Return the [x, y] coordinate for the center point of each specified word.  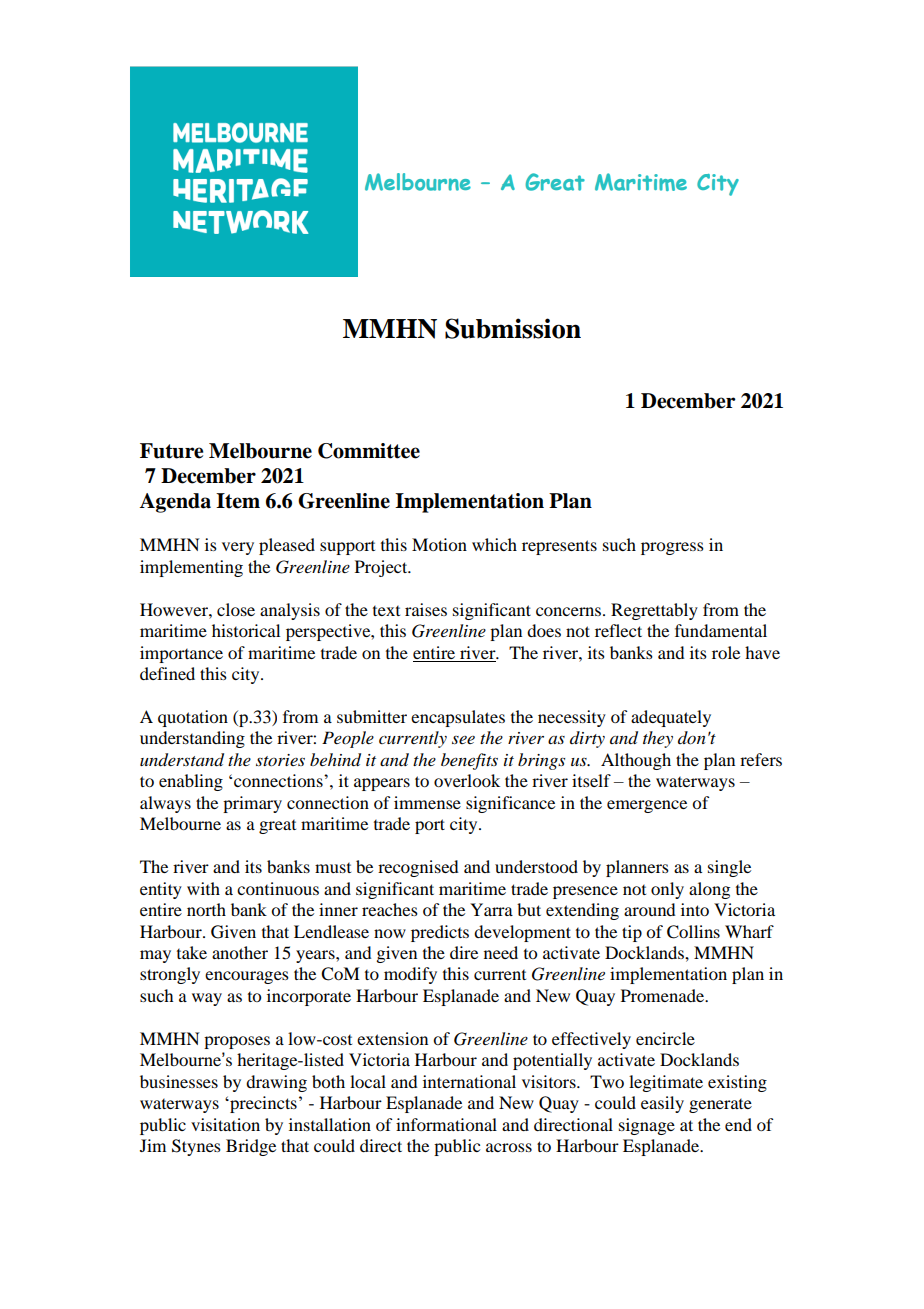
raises [426, 609]
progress [672, 548]
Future [171, 451]
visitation [225, 1124]
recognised [418, 868]
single [729, 868]
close [236, 609]
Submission [513, 328]
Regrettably [654, 611]
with [203, 888]
